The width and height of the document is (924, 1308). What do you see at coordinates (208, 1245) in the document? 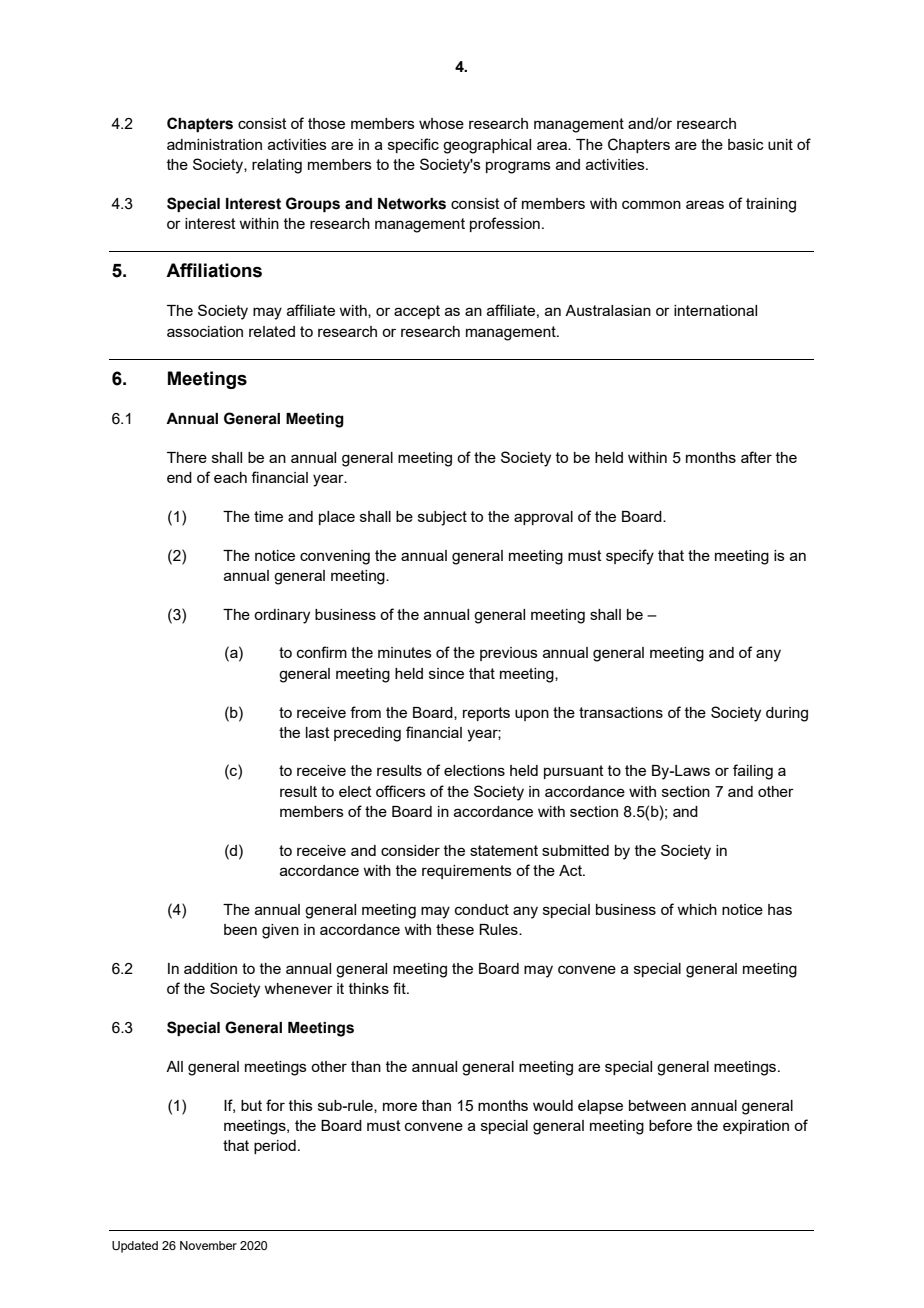
I see `November` at bounding box center [208, 1245].
